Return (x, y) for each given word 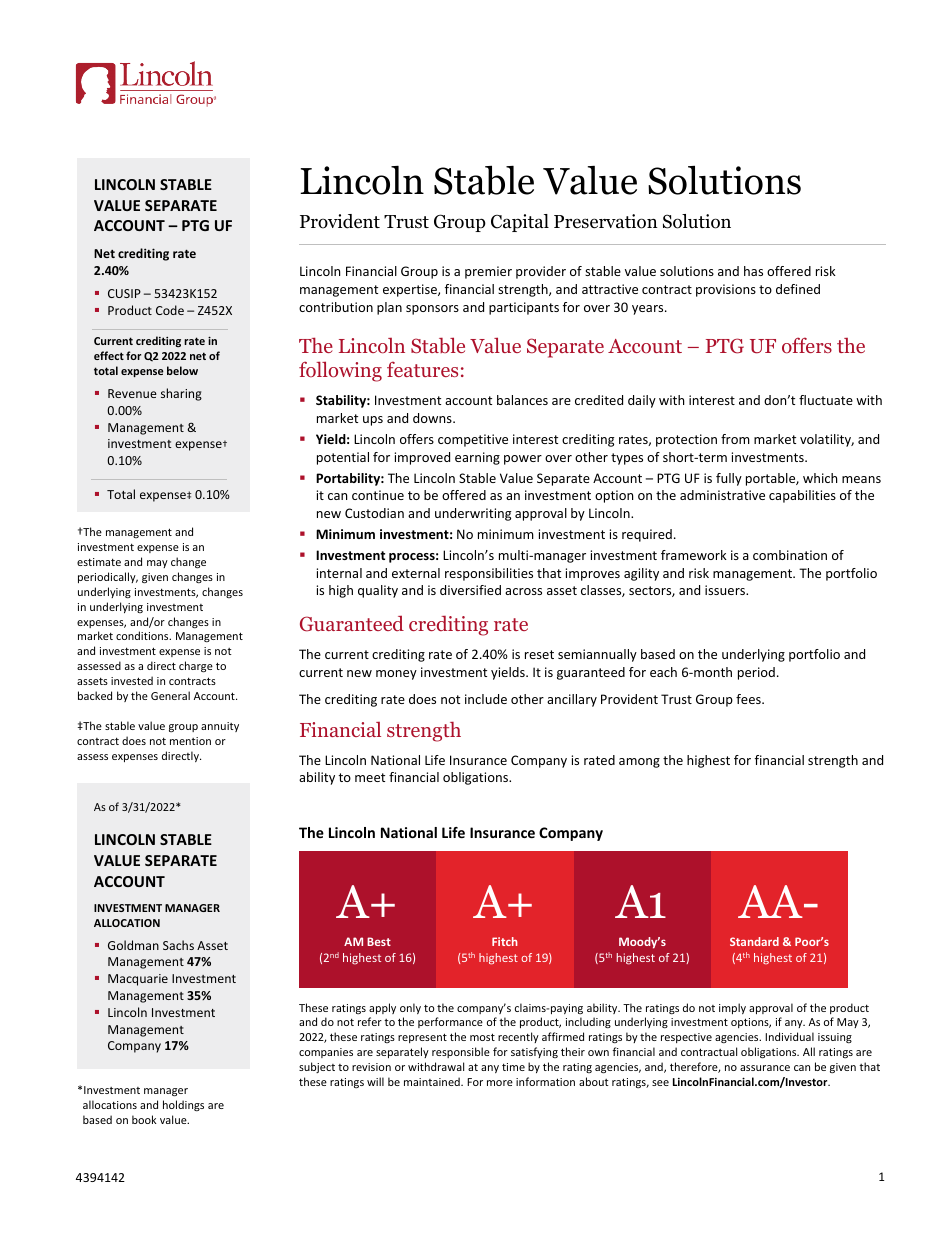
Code (170, 310)
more (500, 1083)
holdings (183, 1105)
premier (488, 272)
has (753, 271)
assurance (765, 1068)
